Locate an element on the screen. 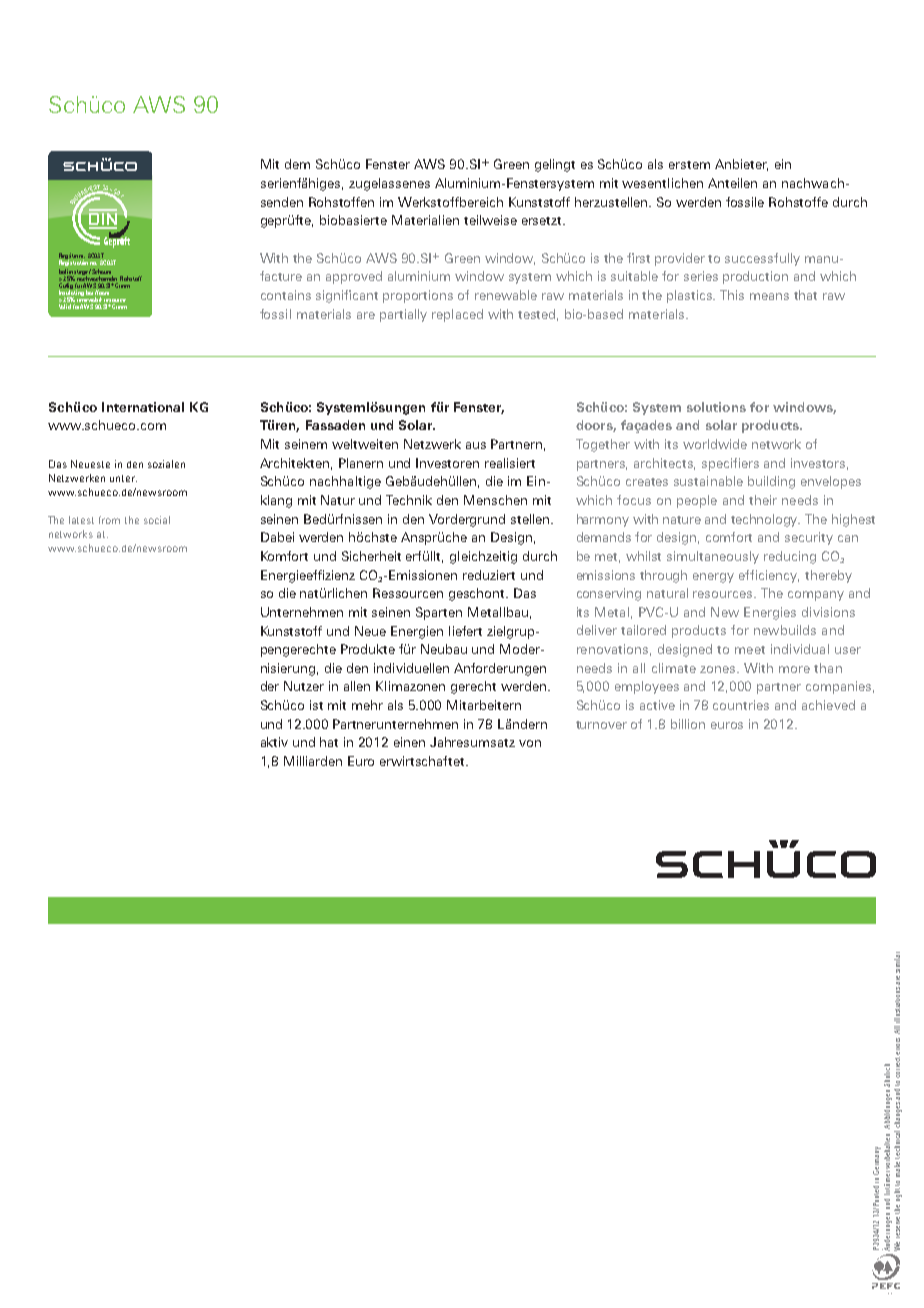  International is located at coordinates (143, 407).
